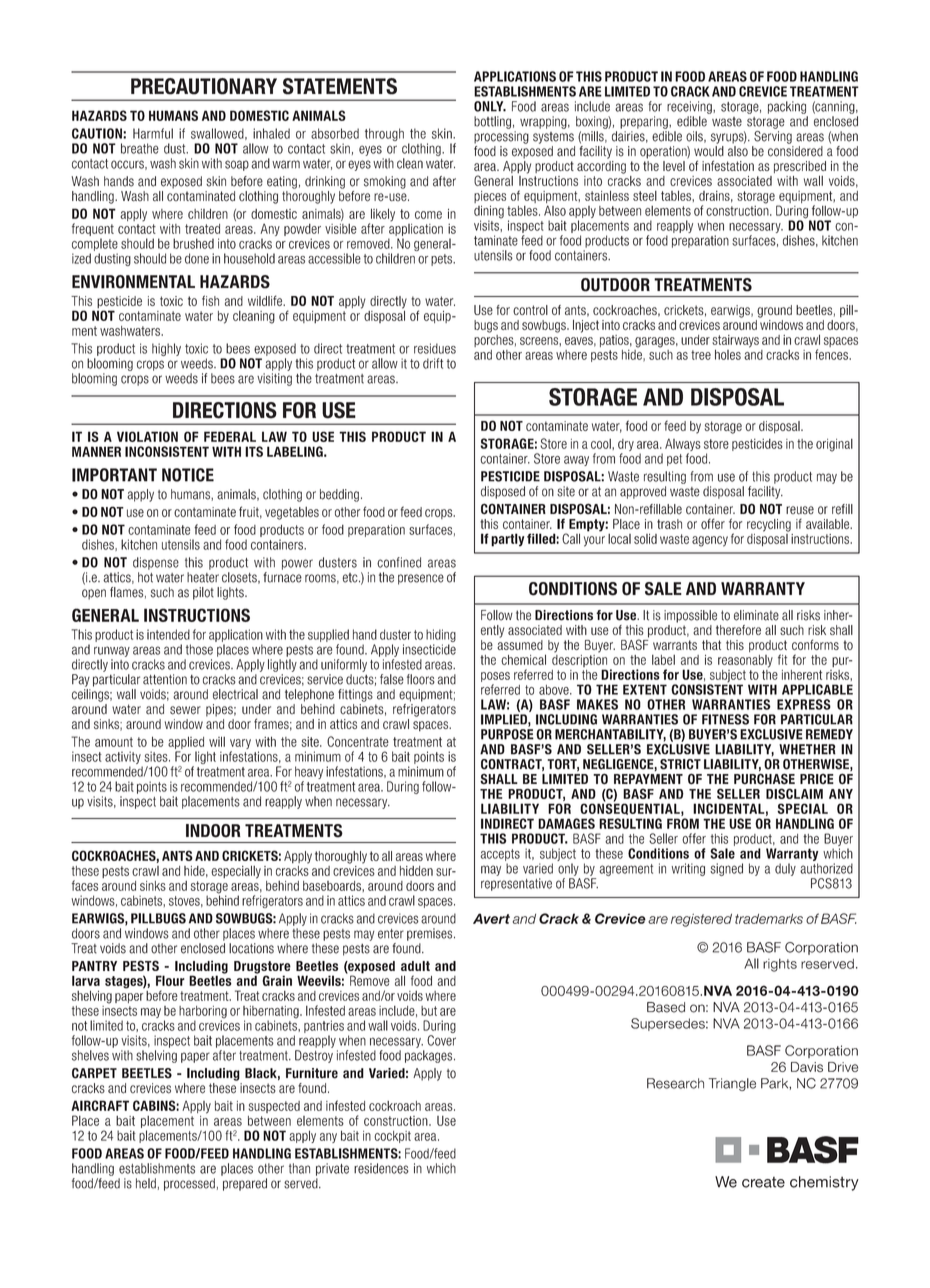 This page has height=1288, width=930. What do you see at coordinates (492, 122) in the page?
I see `bottling` at bounding box center [492, 122].
